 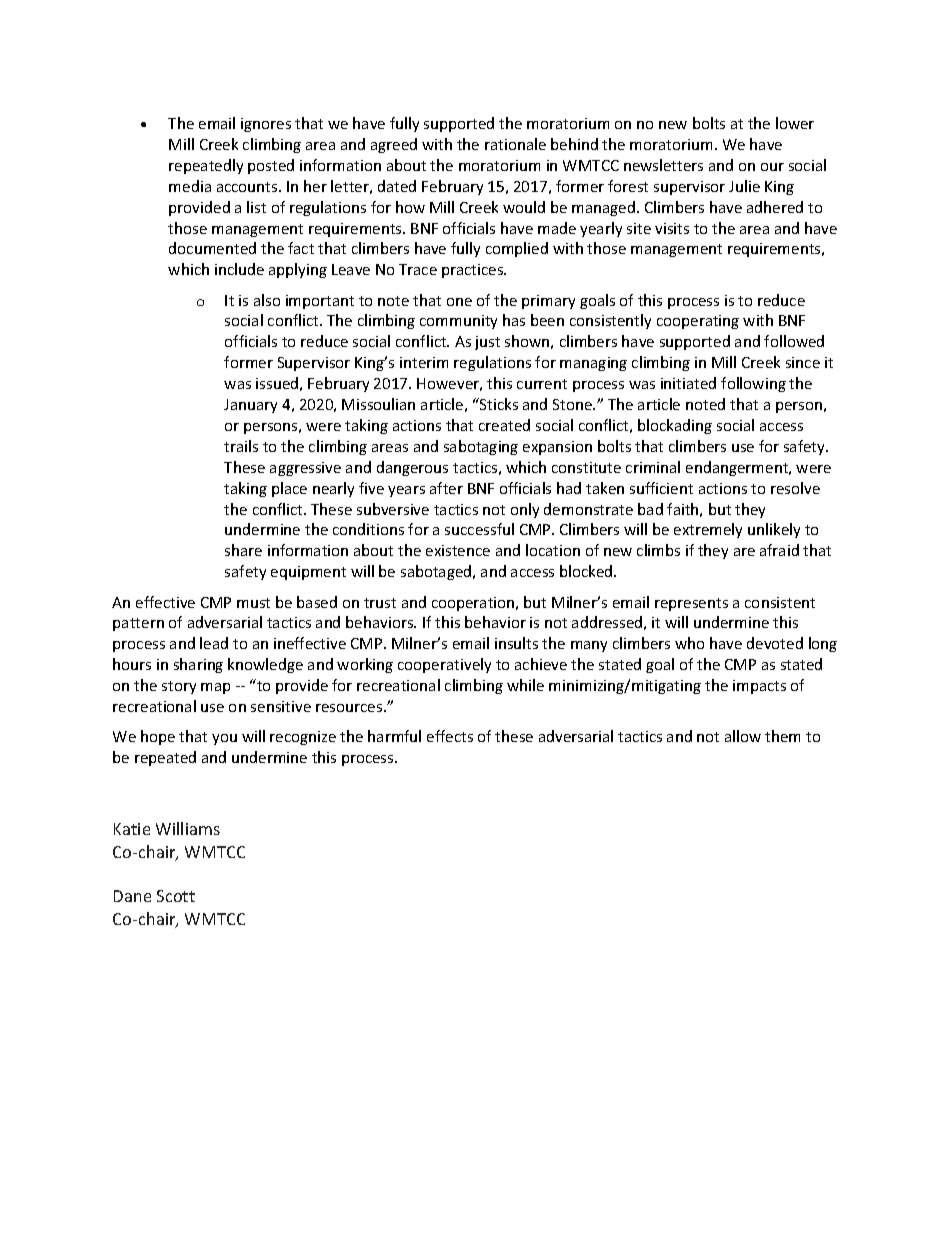 I want to click on insults, so click(x=516, y=643).
